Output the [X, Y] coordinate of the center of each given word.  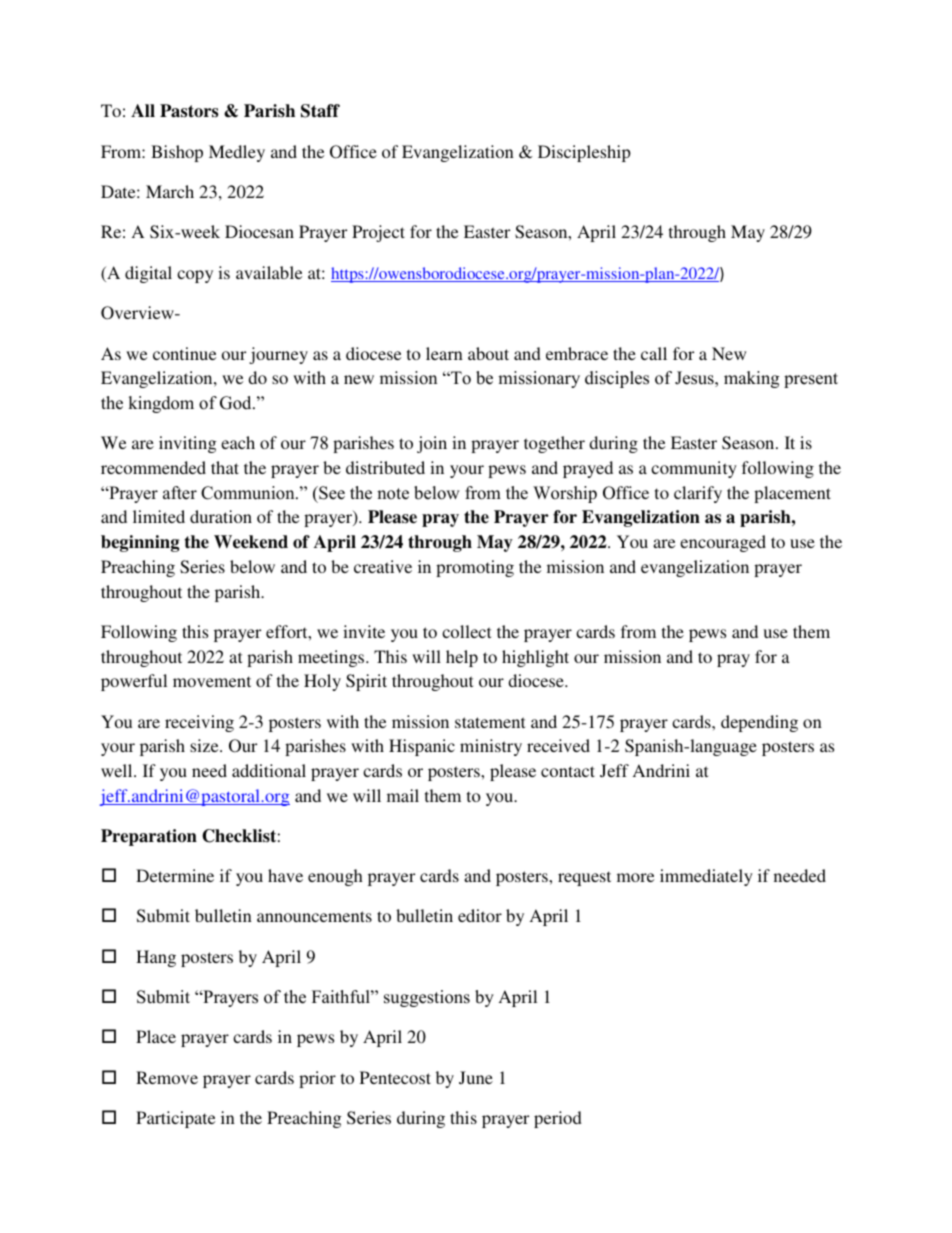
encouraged [723, 543]
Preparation [149, 837]
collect [466, 631]
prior [317, 1079]
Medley [237, 153]
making [751, 379]
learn [444, 353]
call [654, 353]
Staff [320, 111]
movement [212, 681]
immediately [706, 877]
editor [480, 915]
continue [184, 353]
